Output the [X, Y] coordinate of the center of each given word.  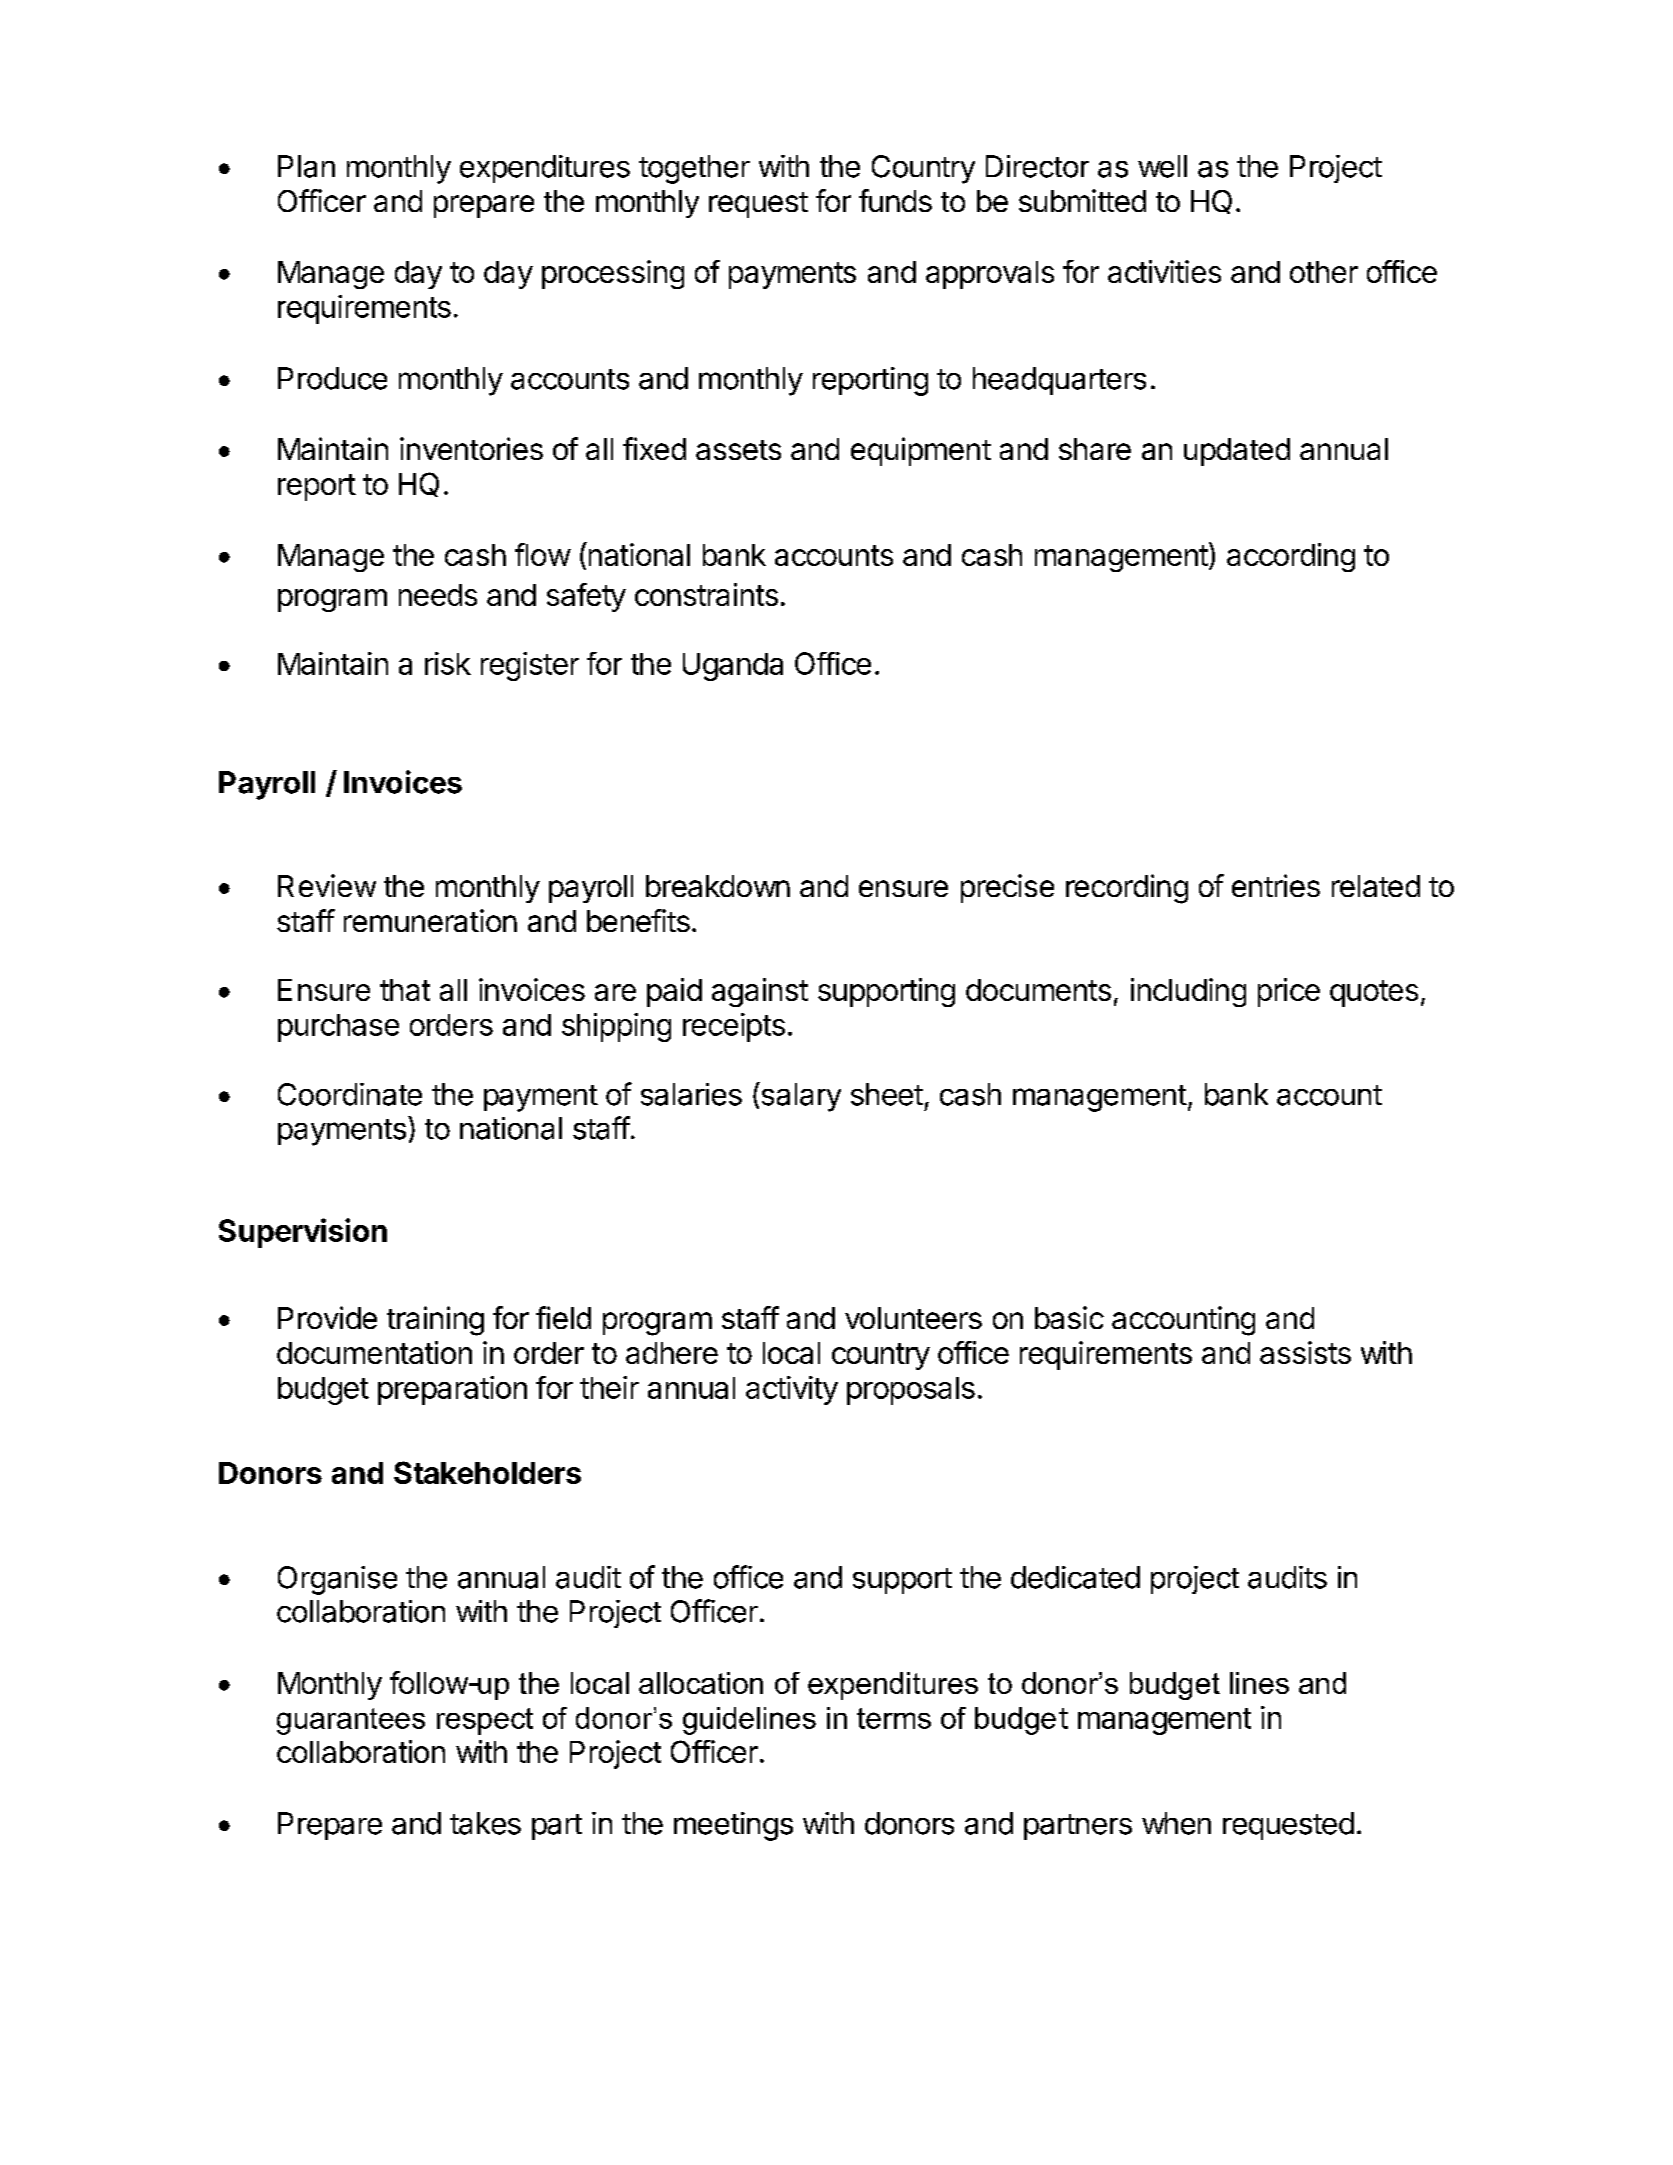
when [1176, 1823]
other [1324, 272]
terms [894, 1718]
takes [485, 1823]
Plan [306, 166]
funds [895, 200]
